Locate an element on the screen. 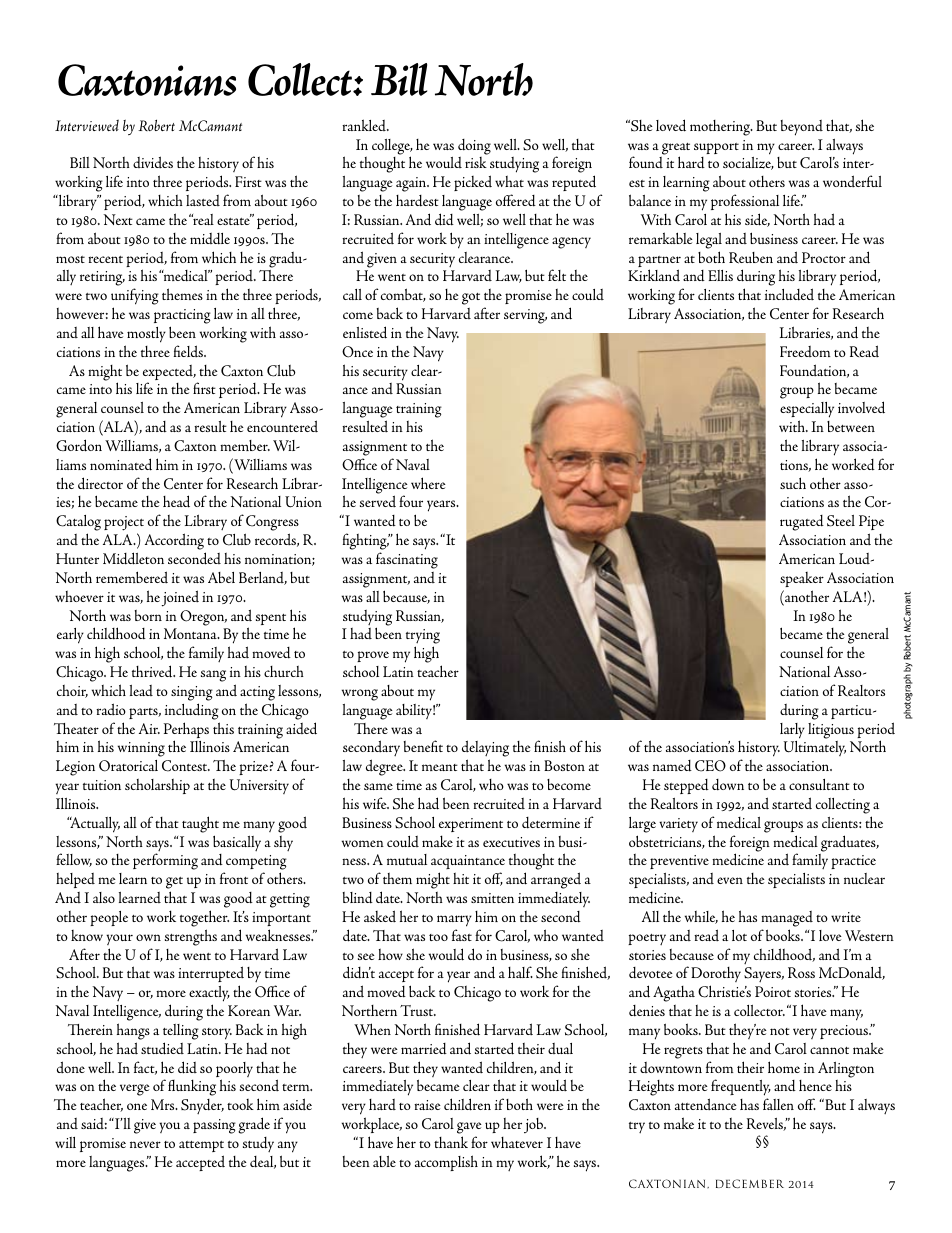 This screenshot has width=952, height=1233. risk is located at coordinates (476, 162).
